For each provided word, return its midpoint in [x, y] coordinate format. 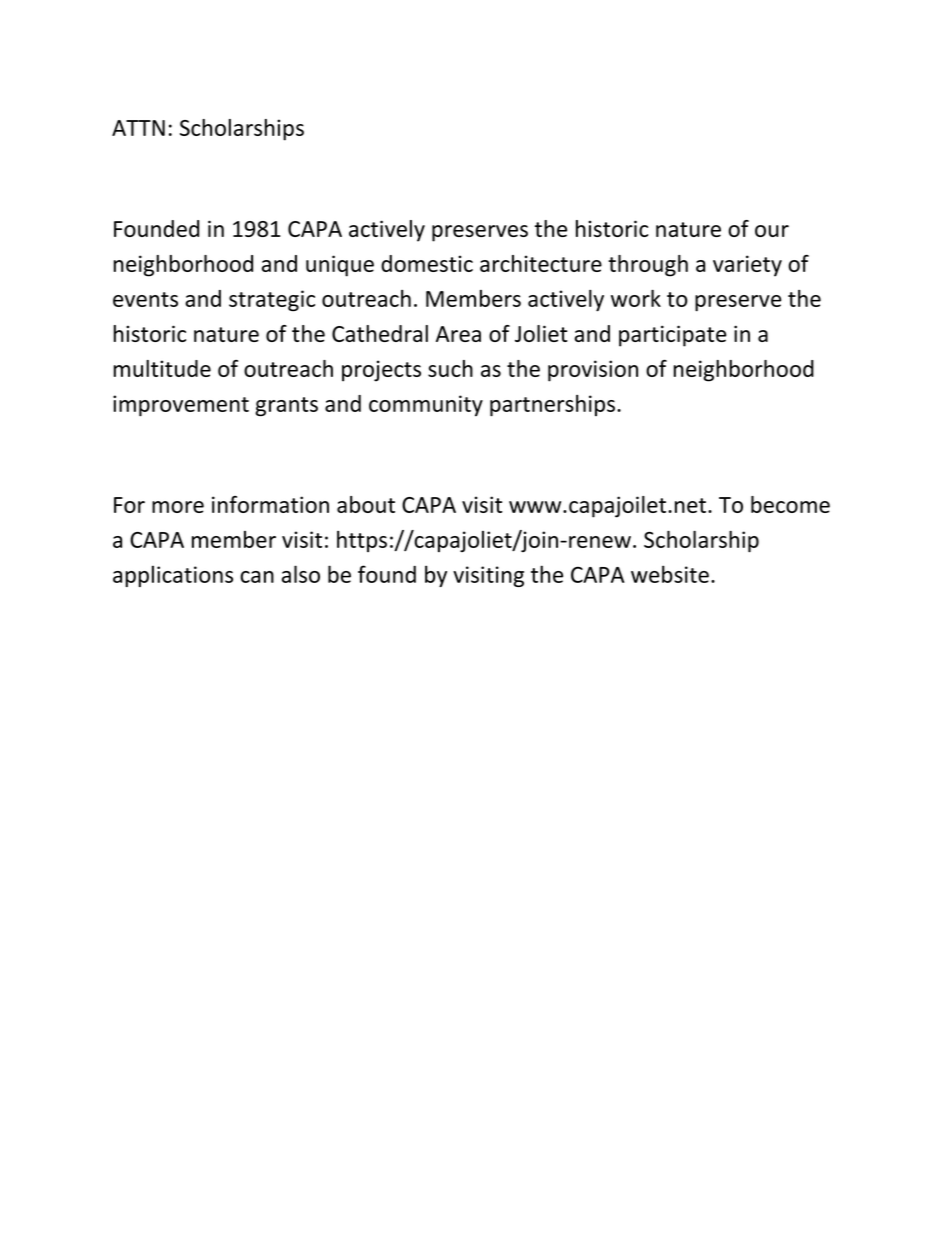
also [301, 574]
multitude [162, 368]
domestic [427, 263]
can [257, 577]
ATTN [138, 128]
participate [672, 336]
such [450, 368]
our [772, 231]
